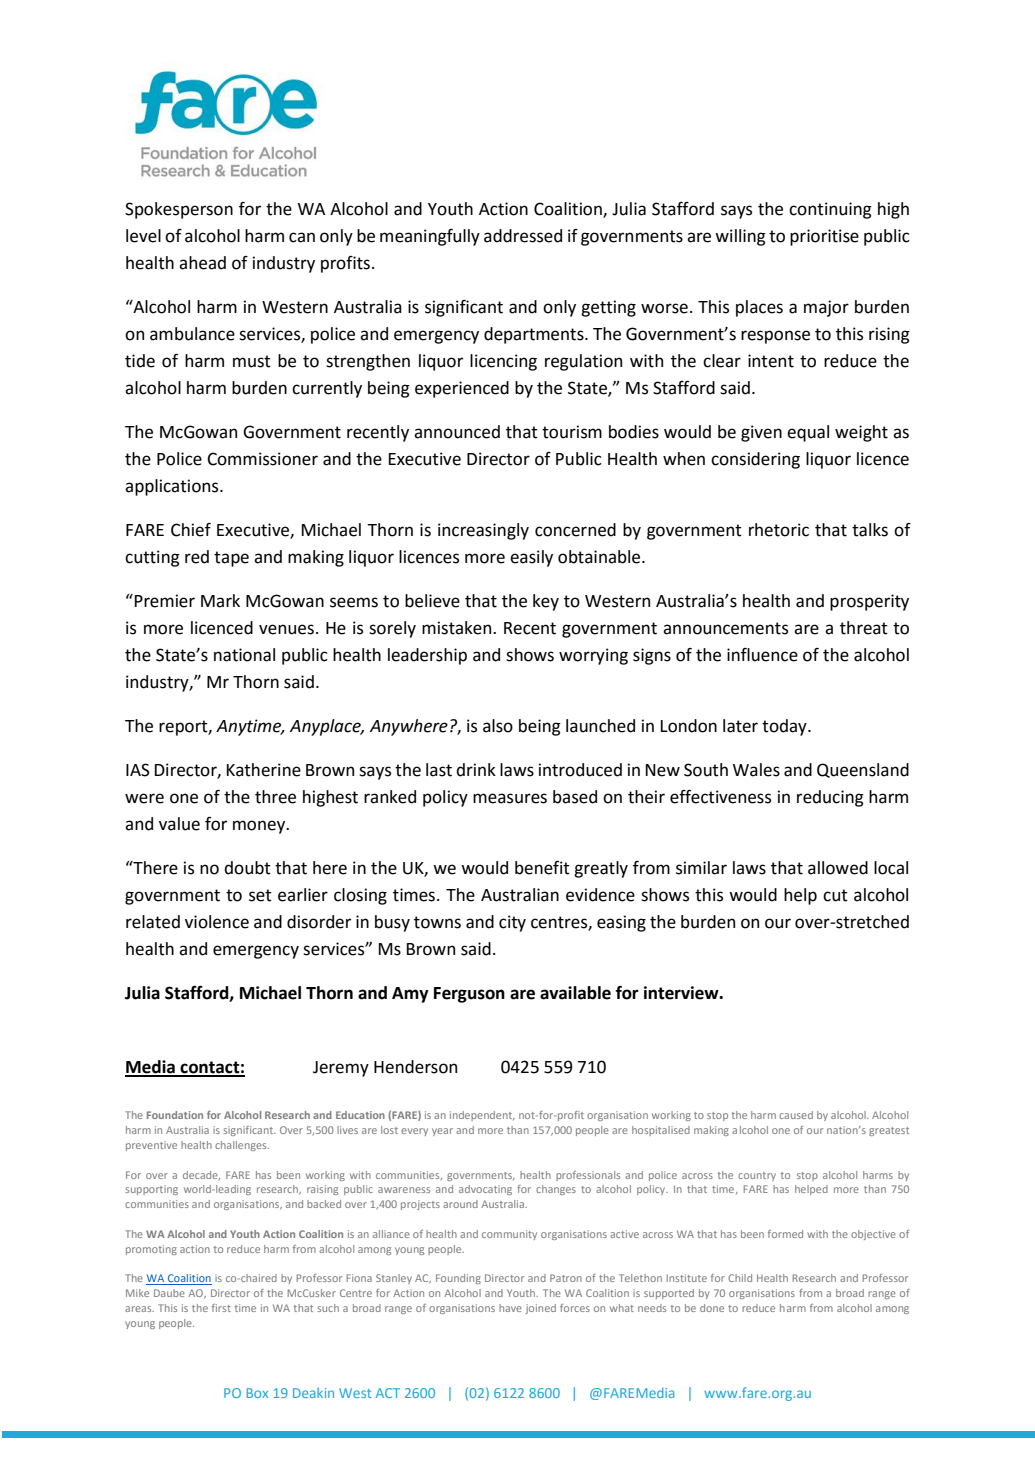 Image resolution: width=1035 pixels, height=1464 pixels. I want to click on Ferguson, so click(469, 995).
